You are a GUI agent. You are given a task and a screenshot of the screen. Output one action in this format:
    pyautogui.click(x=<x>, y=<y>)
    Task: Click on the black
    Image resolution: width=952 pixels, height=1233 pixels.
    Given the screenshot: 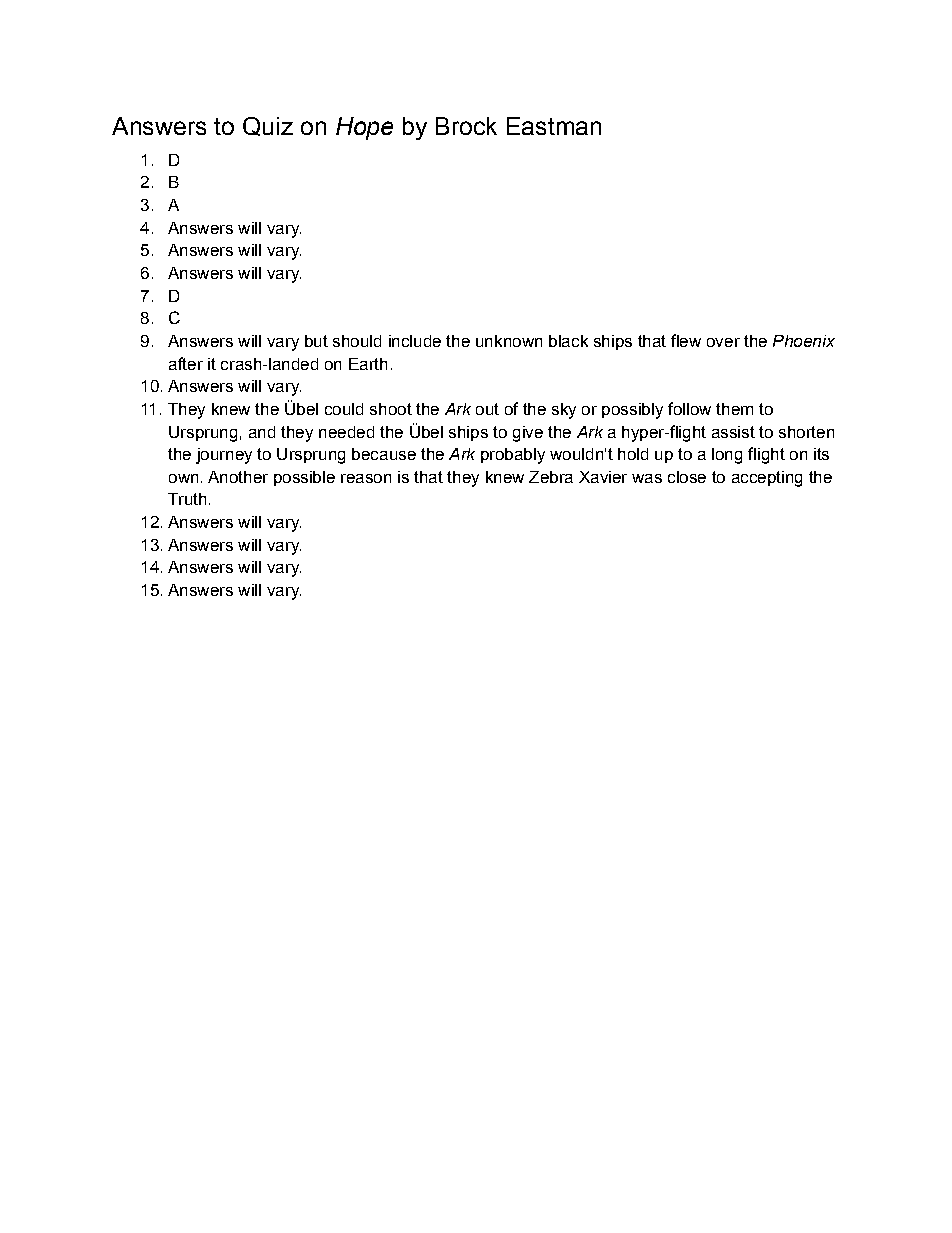 What is the action you would take?
    pyautogui.click(x=568, y=341)
